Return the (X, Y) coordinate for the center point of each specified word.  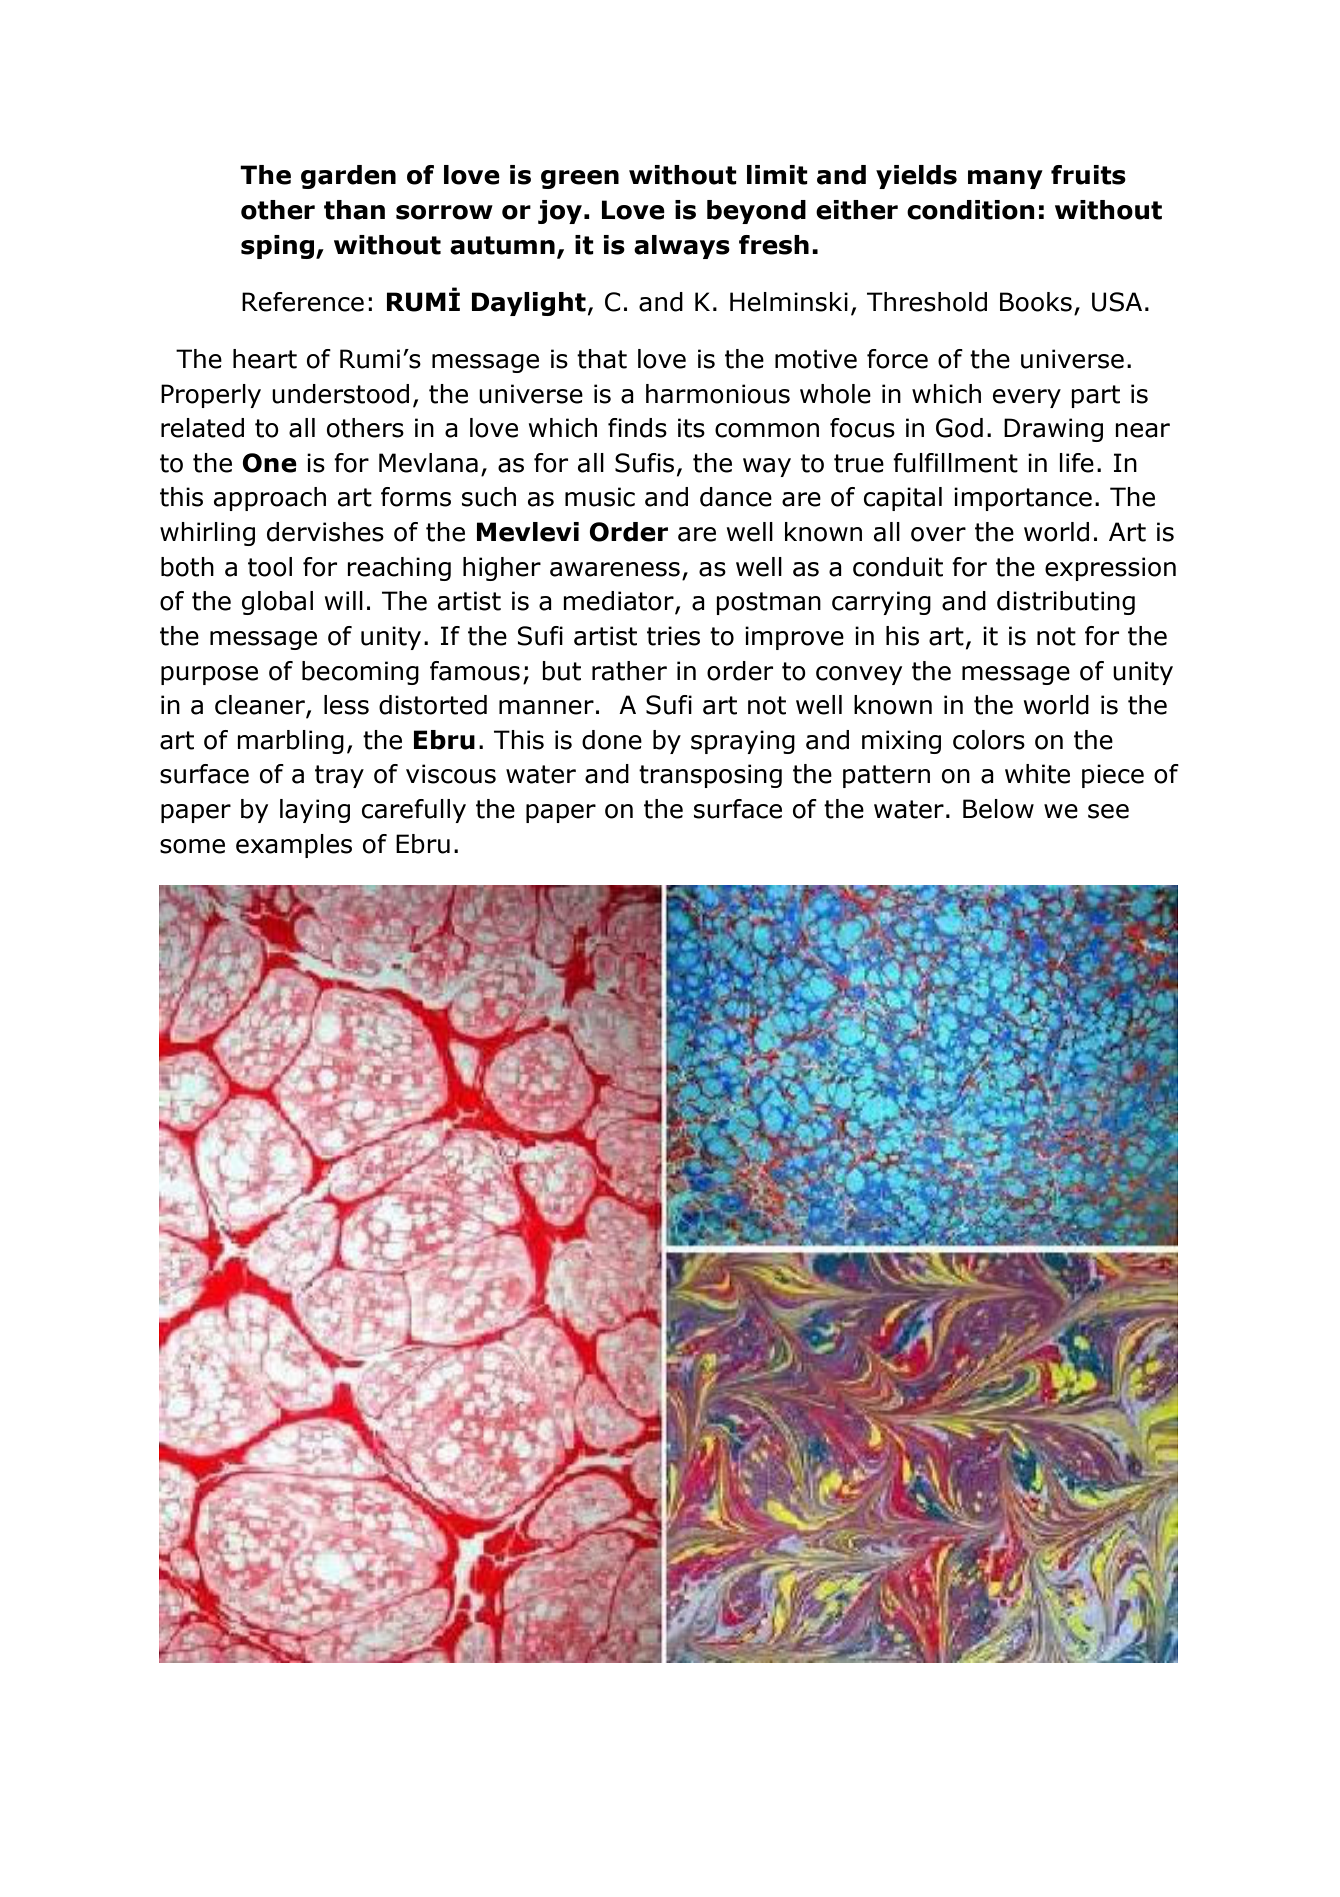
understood (340, 394)
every (1027, 398)
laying (315, 811)
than (354, 210)
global (277, 603)
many (1005, 179)
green (580, 179)
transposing (710, 776)
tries (673, 636)
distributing (1066, 603)
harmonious (718, 394)
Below (998, 809)
